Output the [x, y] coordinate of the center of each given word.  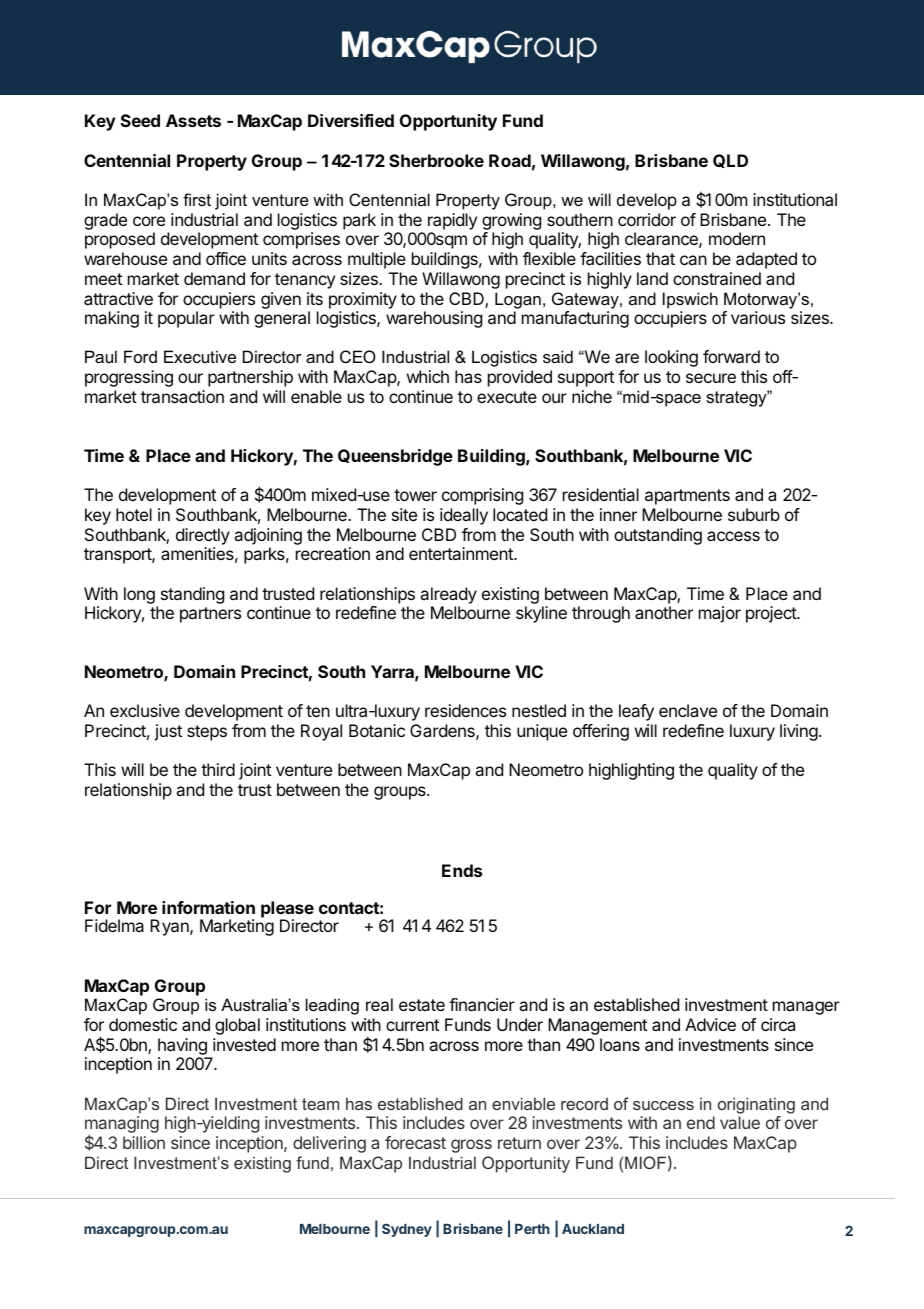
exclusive [145, 710]
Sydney [407, 1230]
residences [465, 710]
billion [144, 1142]
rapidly [452, 221]
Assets [193, 120]
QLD [730, 161]
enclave [688, 710]
